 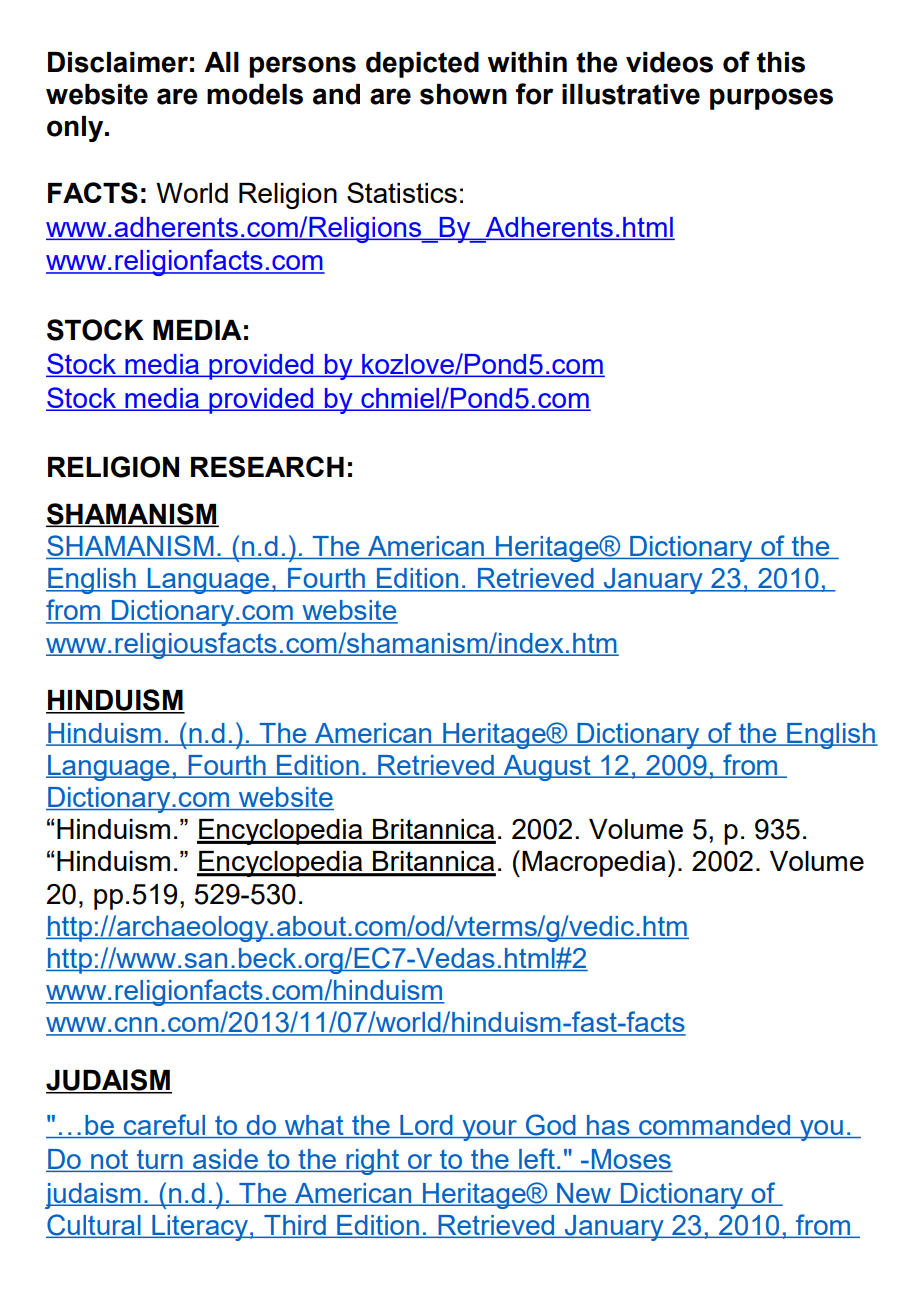 What do you see at coordinates (402, 192) in the screenshot?
I see `Statistics` at bounding box center [402, 192].
